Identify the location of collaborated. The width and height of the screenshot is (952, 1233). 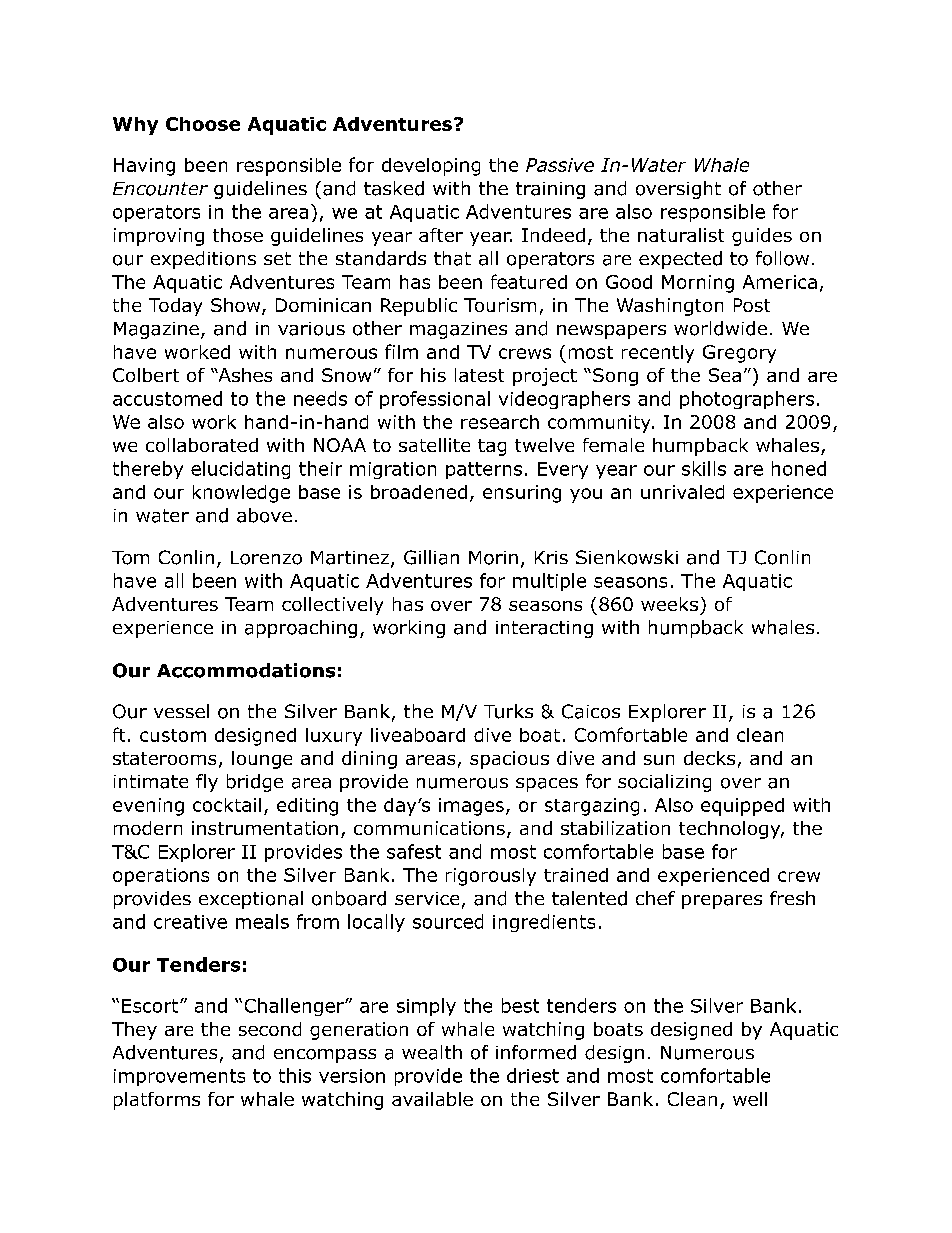
(202, 445).
